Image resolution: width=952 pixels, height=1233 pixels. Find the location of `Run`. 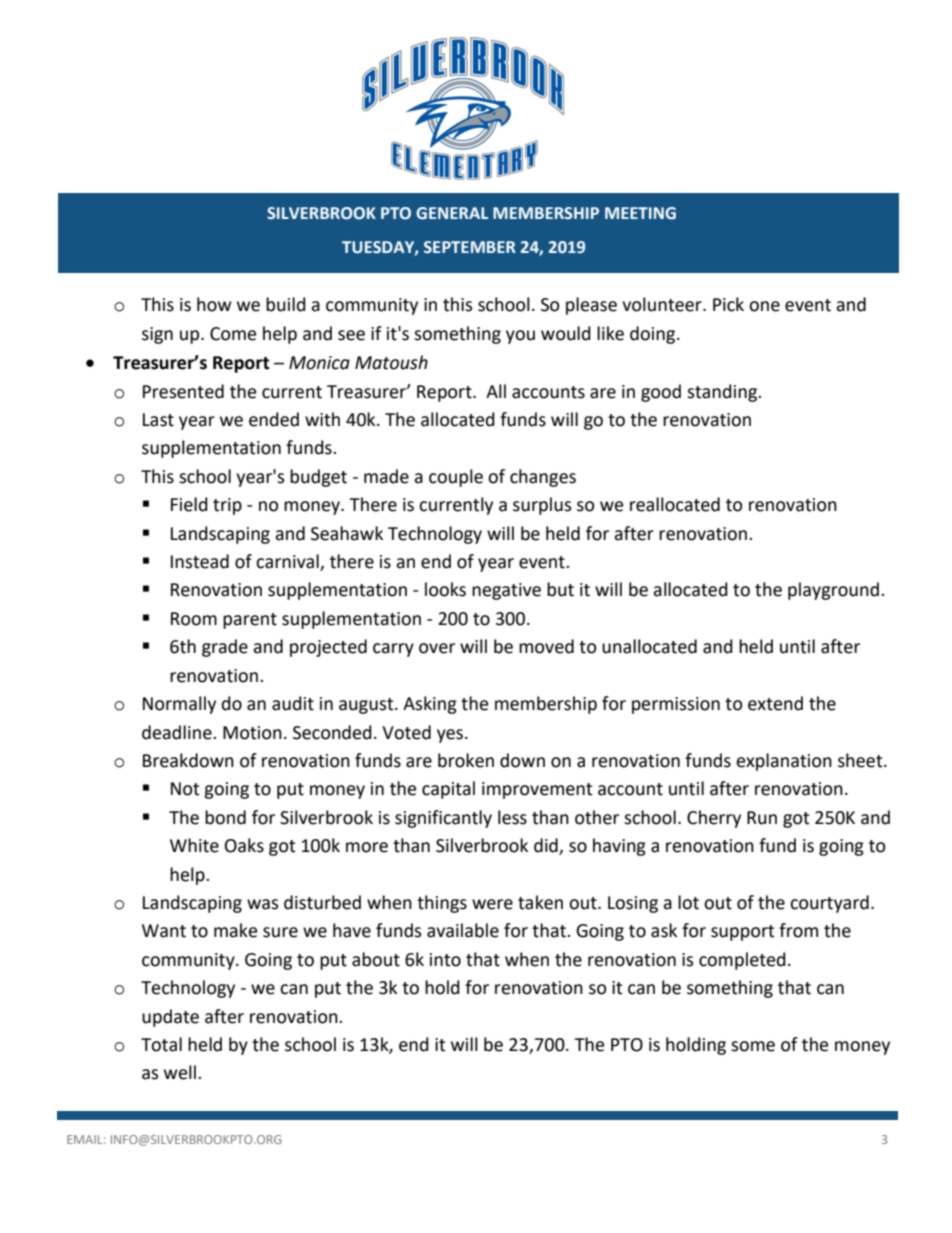

Run is located at coordinates (762, 818).
